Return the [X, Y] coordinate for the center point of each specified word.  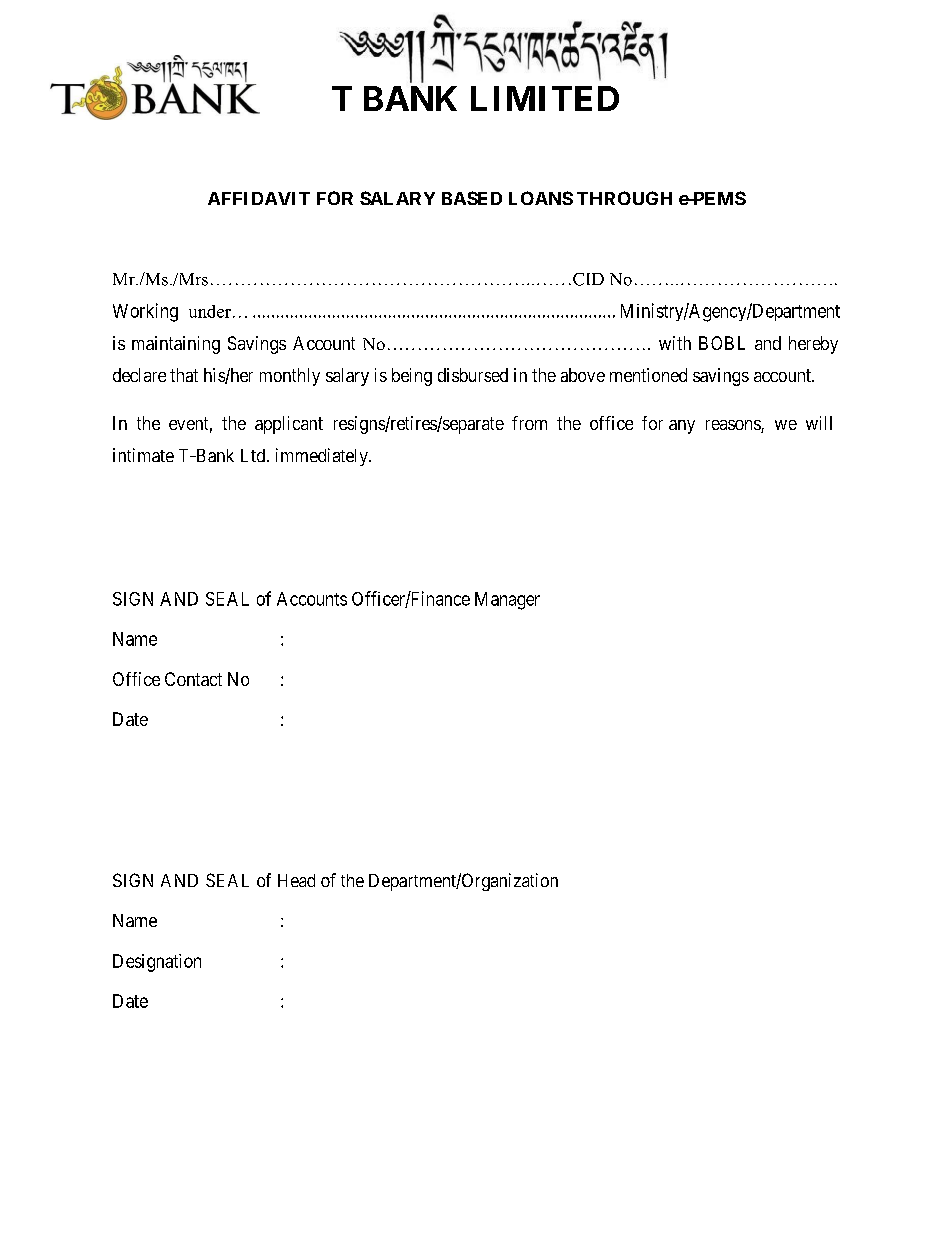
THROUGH [624, 198]
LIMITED [545, 98]
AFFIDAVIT [259, 198]
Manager [507, 601]
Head [296, 880]
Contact [193, 679]
